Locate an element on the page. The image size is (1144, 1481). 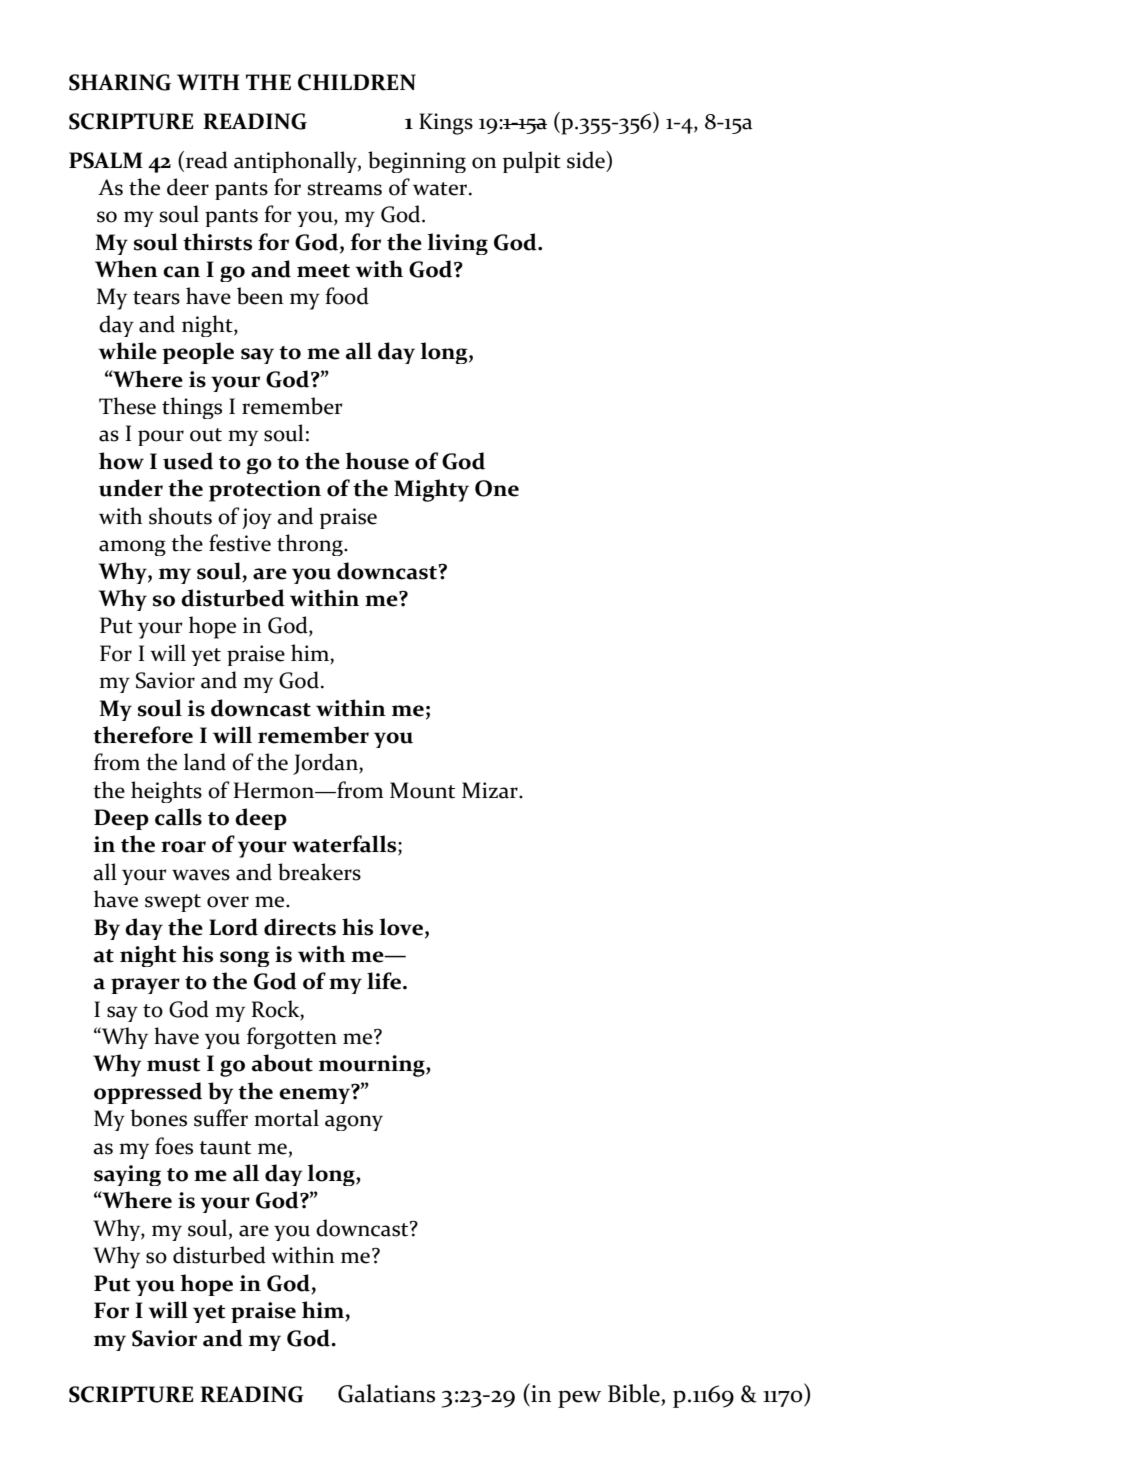
love is located at coordinates (403, 927).
